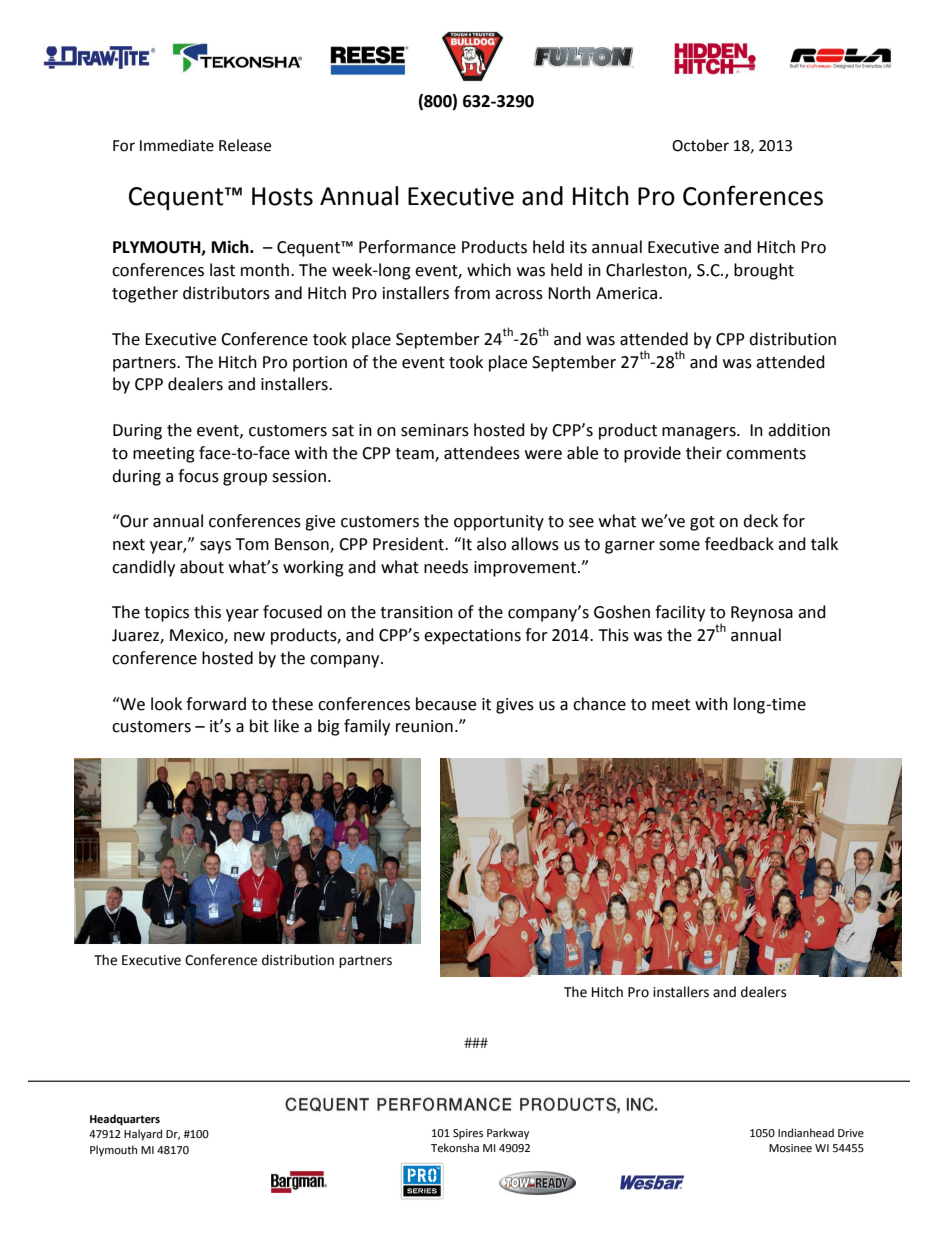 The width and height of the screenshot is (952, 1233). Describe the element at coordinates (482, 453) in the screenshot. I see `attendees` at that location.
